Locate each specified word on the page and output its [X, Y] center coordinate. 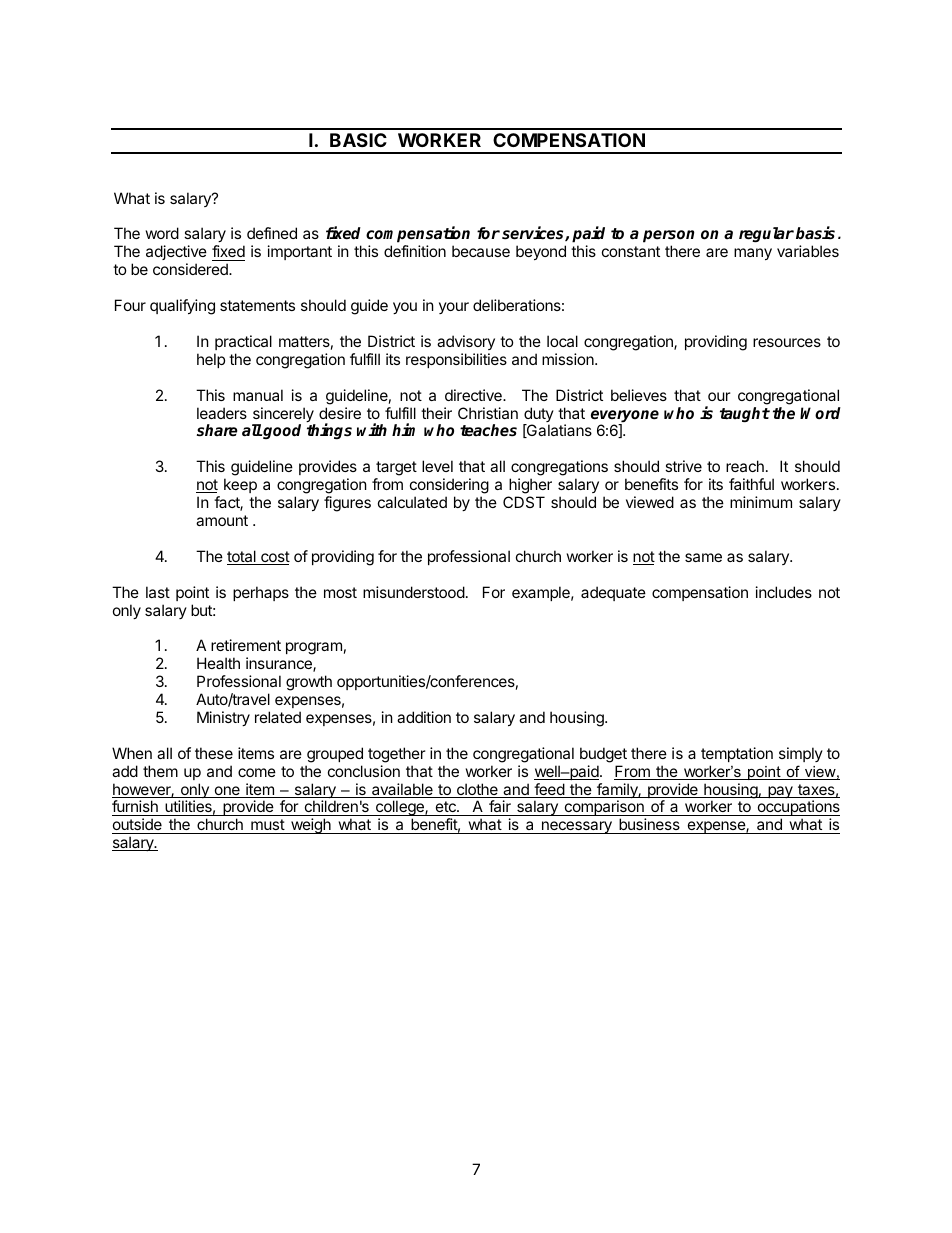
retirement [246, 645]
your [454, 308]
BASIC [358, 140]
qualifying [182, 307]
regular [766, 234]
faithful [751, 484]
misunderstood [414, 592]
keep [240, 485]
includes [784, 592]
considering [449, 487]
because [481, 251]
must [267, 826]
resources [787, 342]
